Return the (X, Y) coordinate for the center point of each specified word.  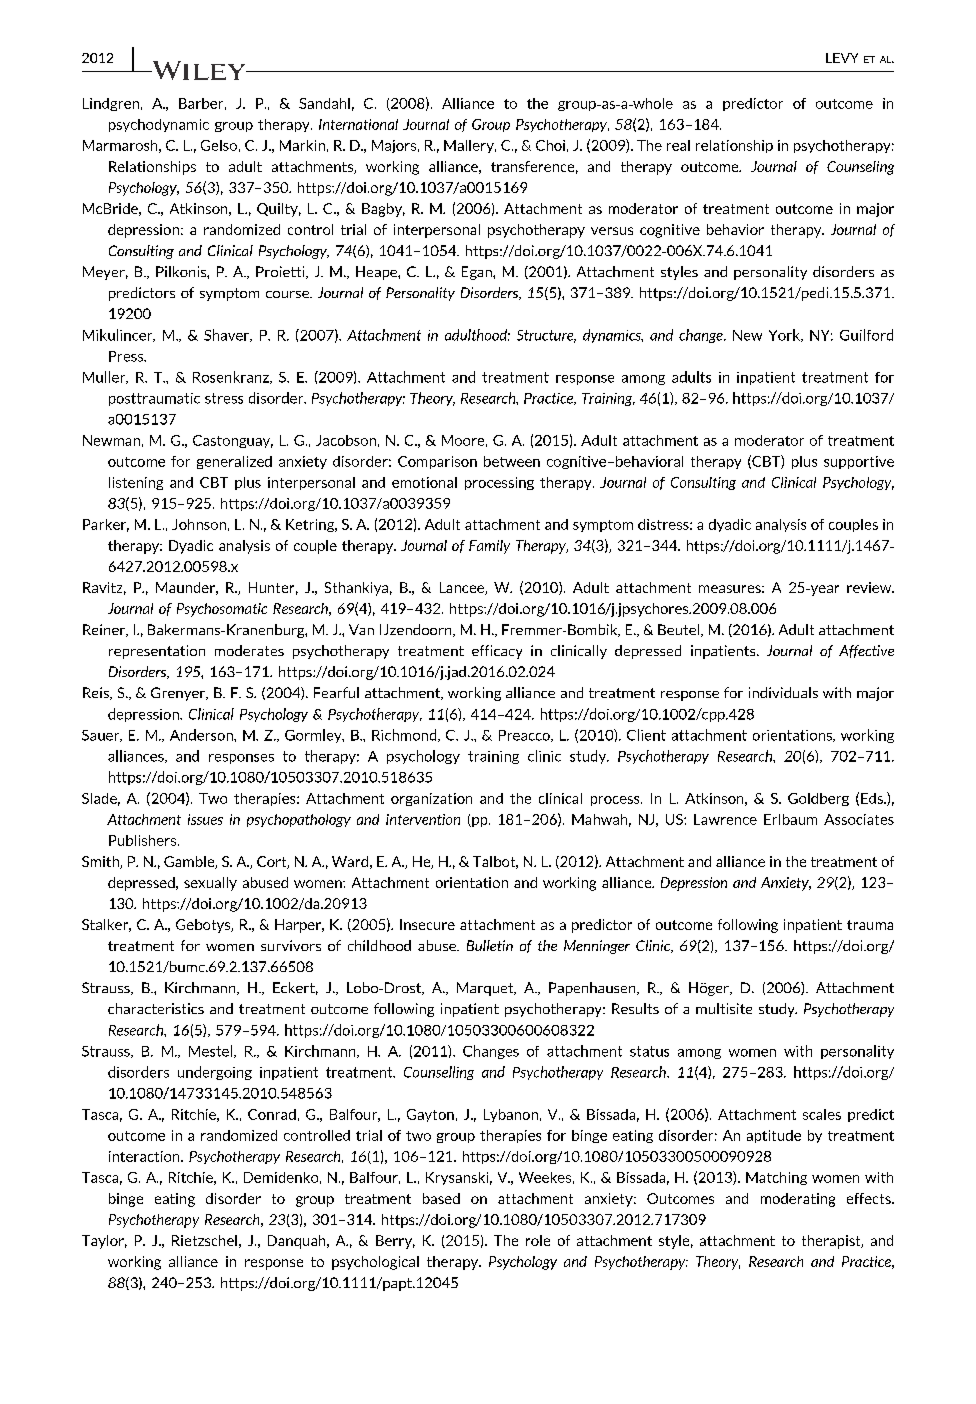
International (358, 124)
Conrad (272, 1114)
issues (205, 819)
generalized (234, 462)
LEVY (842, 58)
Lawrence (725, 819)
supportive (859, 462)
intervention (423, 819)
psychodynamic (159, 125)
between (512, 461)
